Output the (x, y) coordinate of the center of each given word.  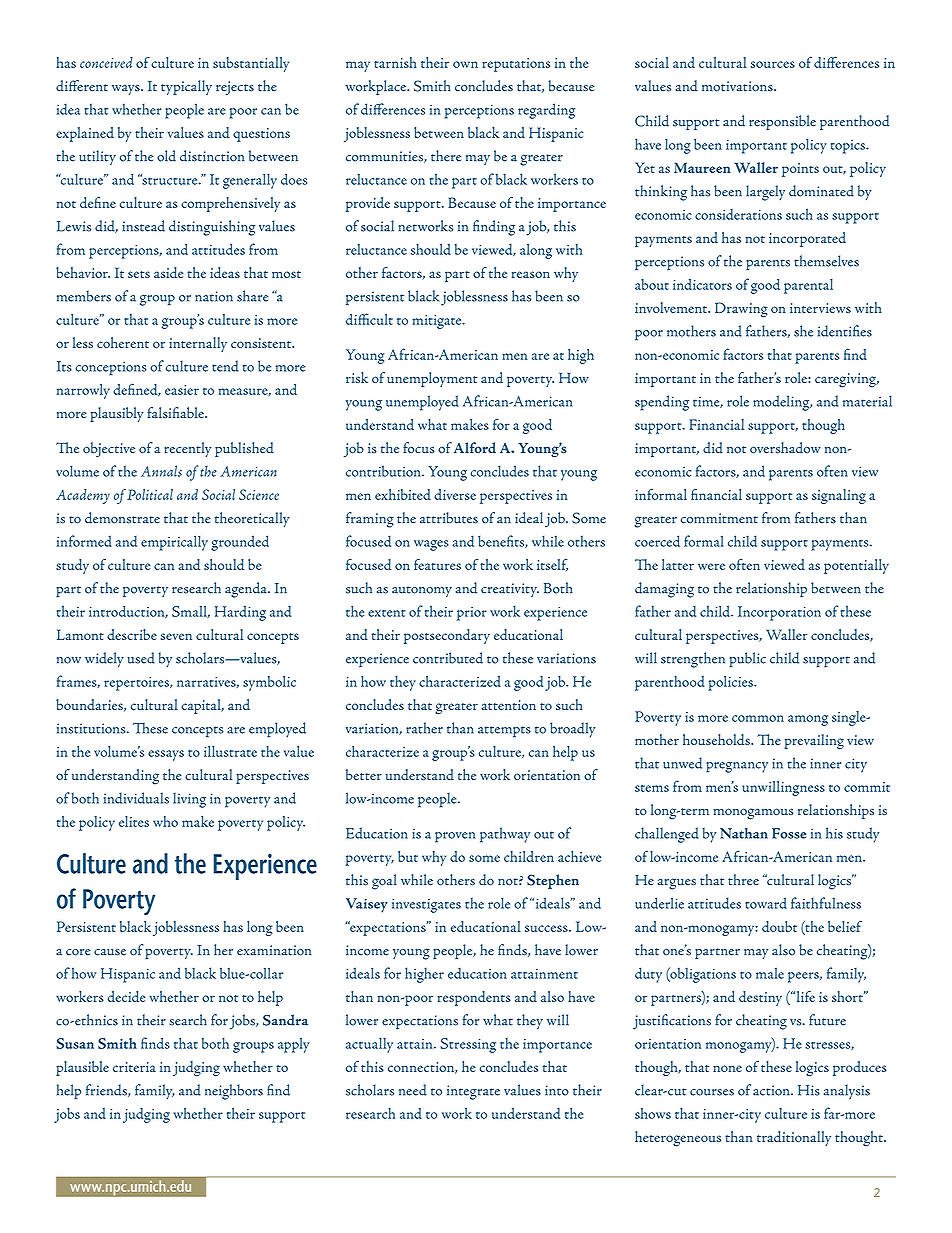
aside (169, 272)
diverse (455, 494)
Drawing (741, 310)
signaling (839, 496)
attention (508, 705)
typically (186, 87)
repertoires (137, 684)
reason (531, 274)
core (78, 952)
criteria (134, 1067)
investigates (426, 905)
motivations (738, 86)
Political (150, 494)
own (465, 64)
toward (766, 903)
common (758, 718)
